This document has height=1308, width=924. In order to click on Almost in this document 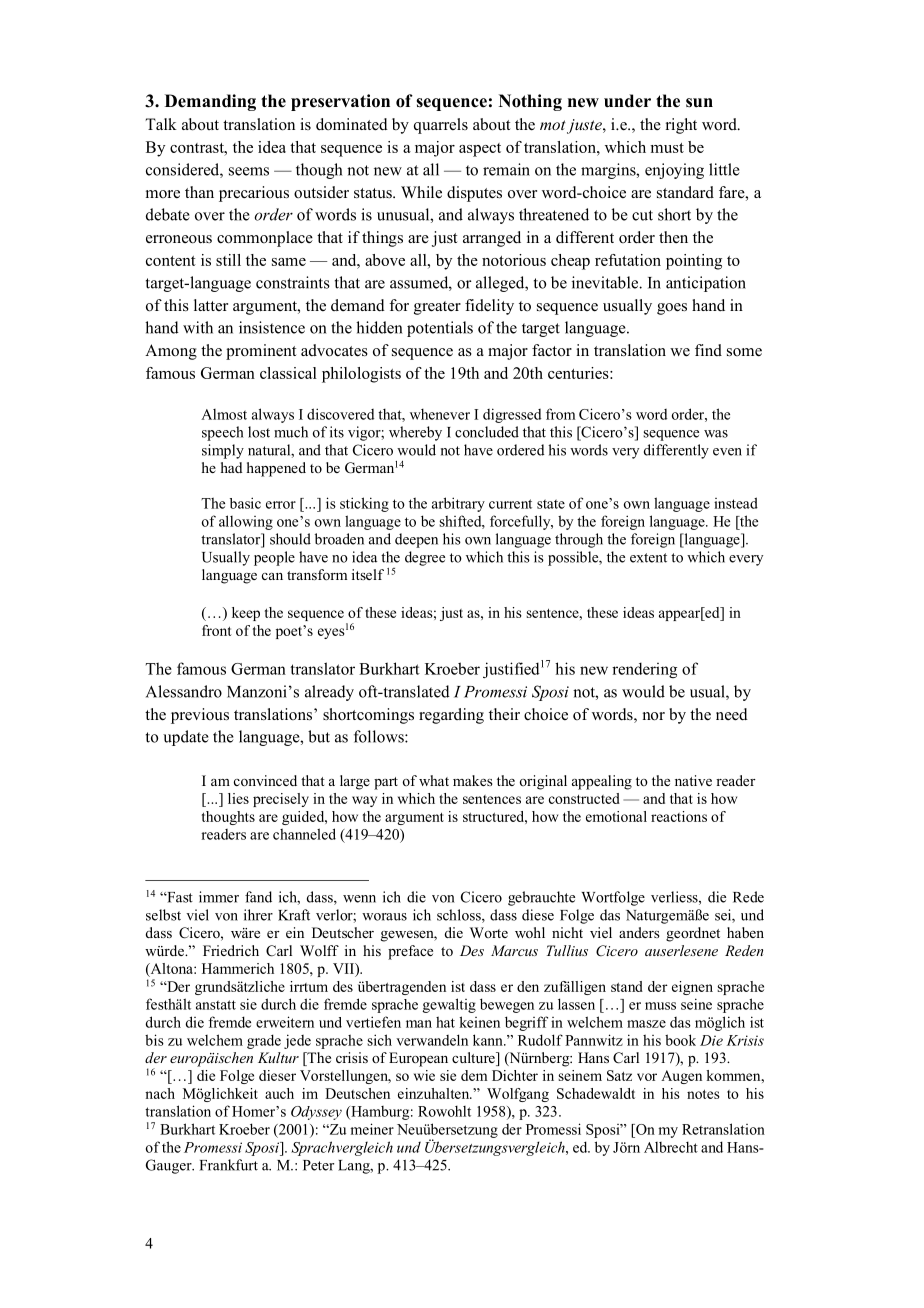, I will do `click(224, 414)`.
